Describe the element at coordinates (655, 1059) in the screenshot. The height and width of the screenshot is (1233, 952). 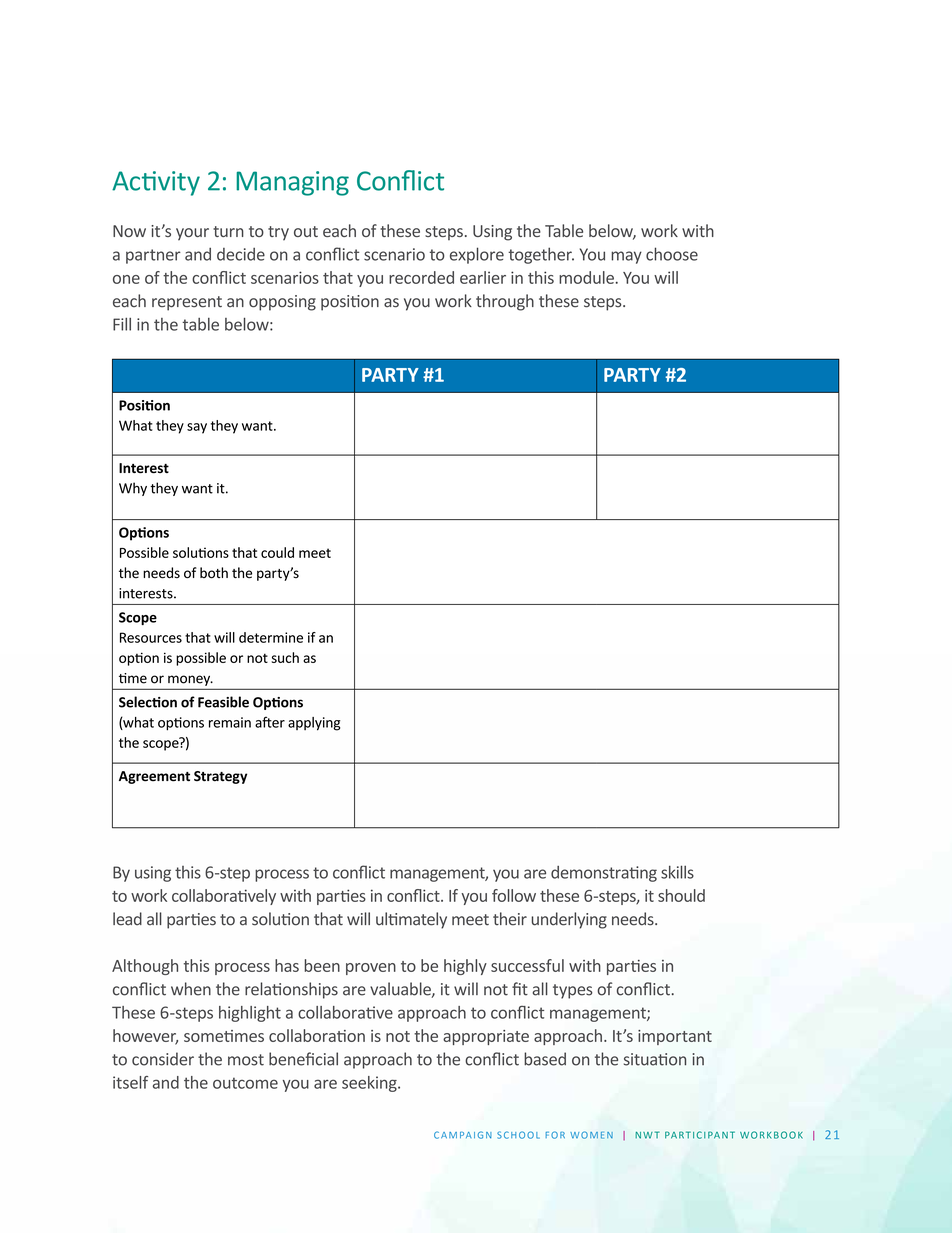
I see `situation` at that location.
